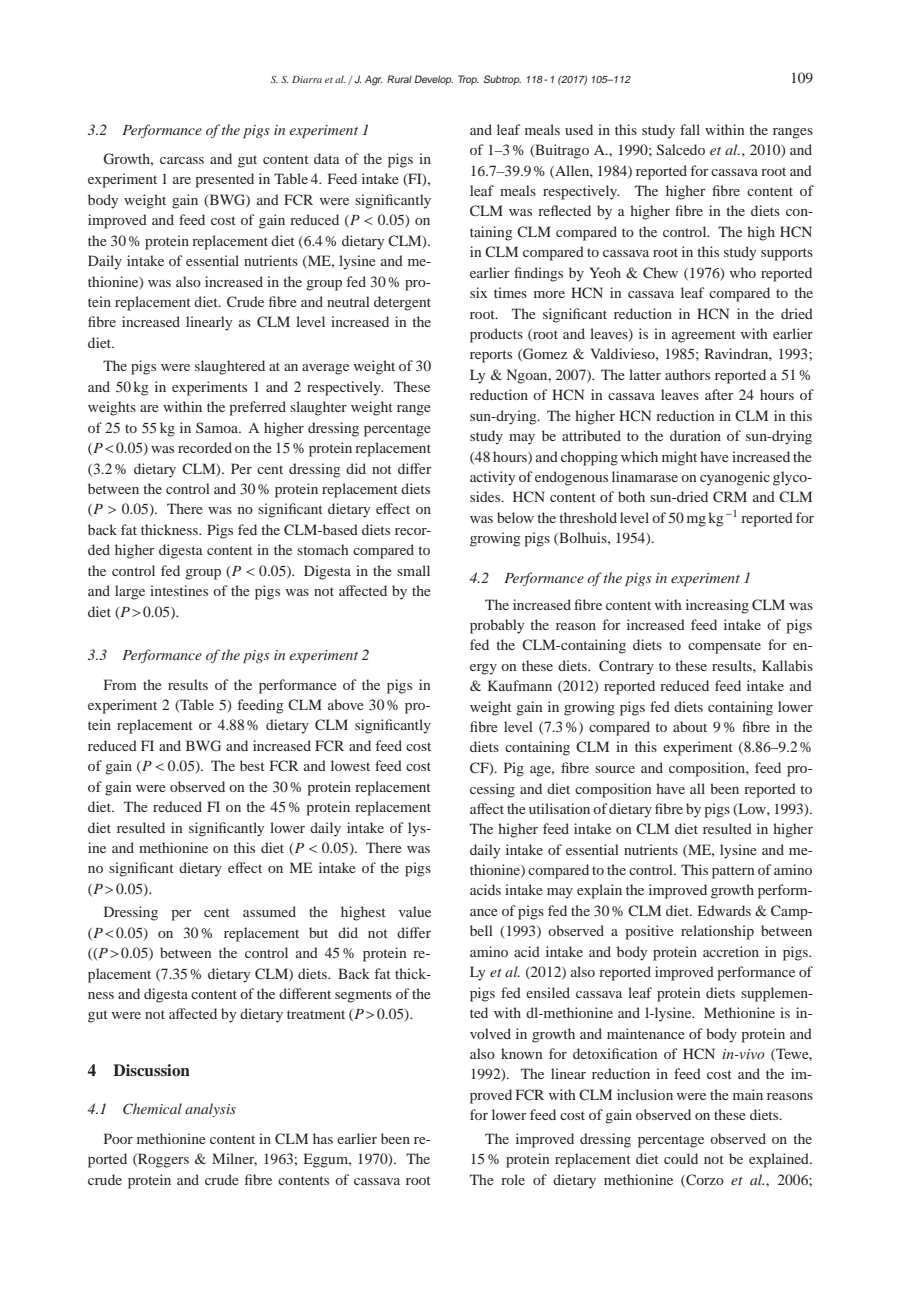  I want to click on pattern, so click(733, 872).
